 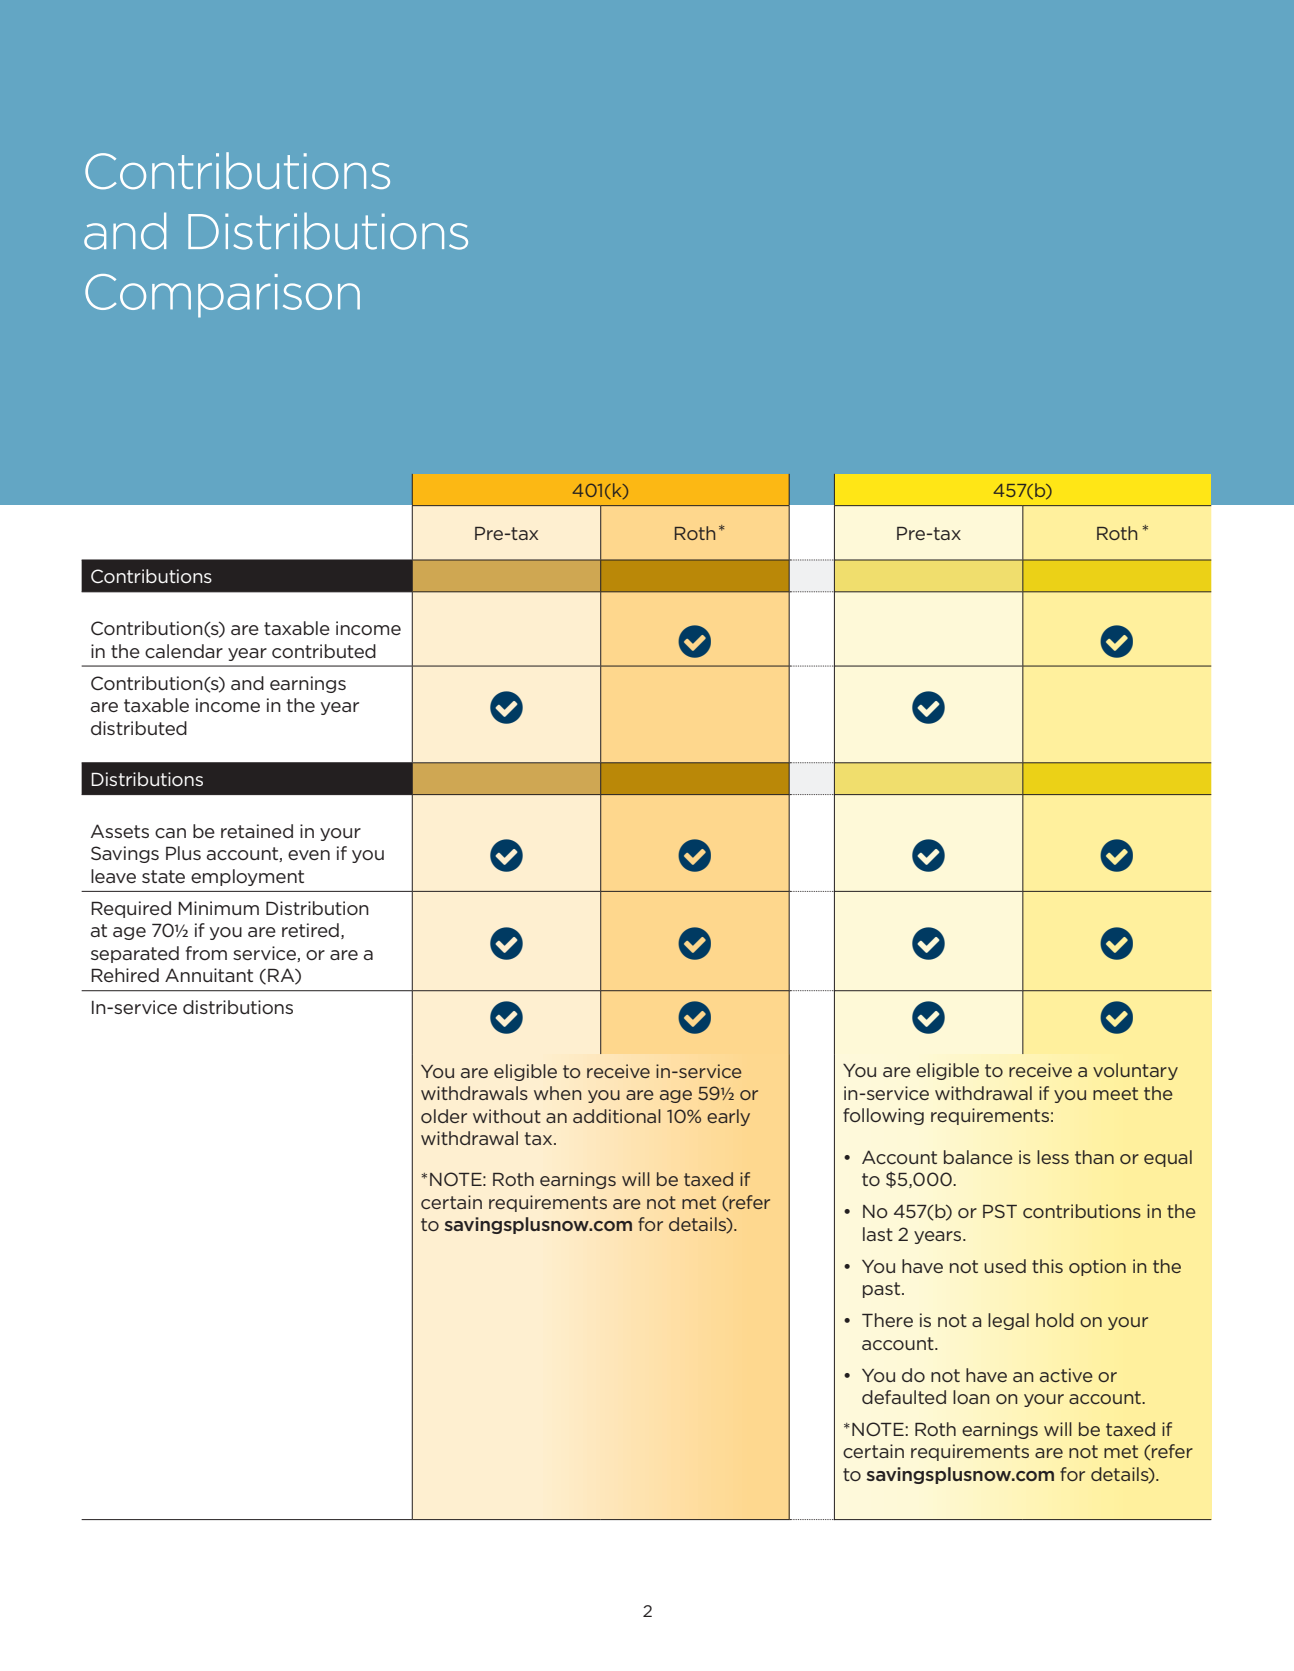 I want to click on contributed, so click(x=324, y=651).
